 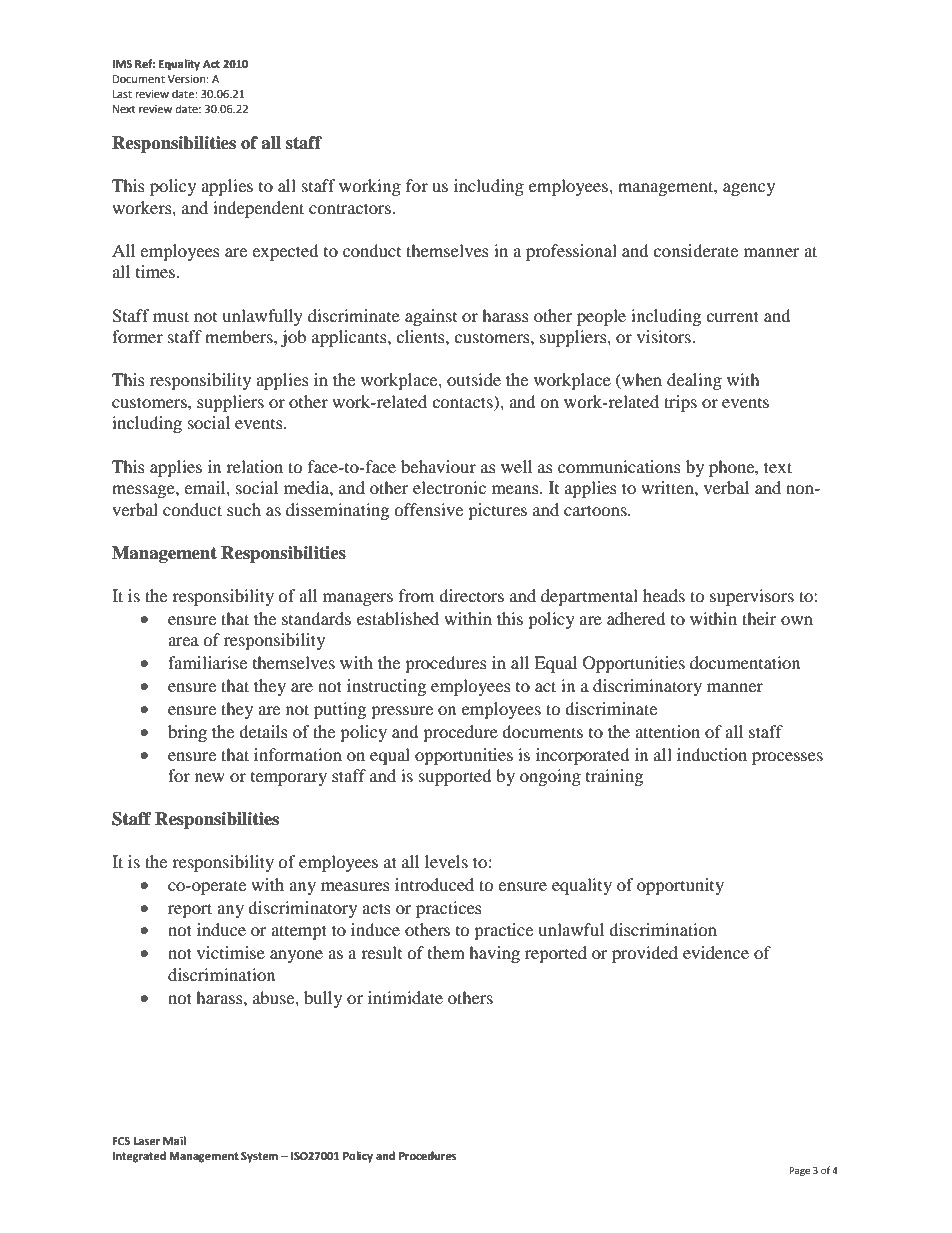 I want to click on Page, so click(x=799, y=1171).
